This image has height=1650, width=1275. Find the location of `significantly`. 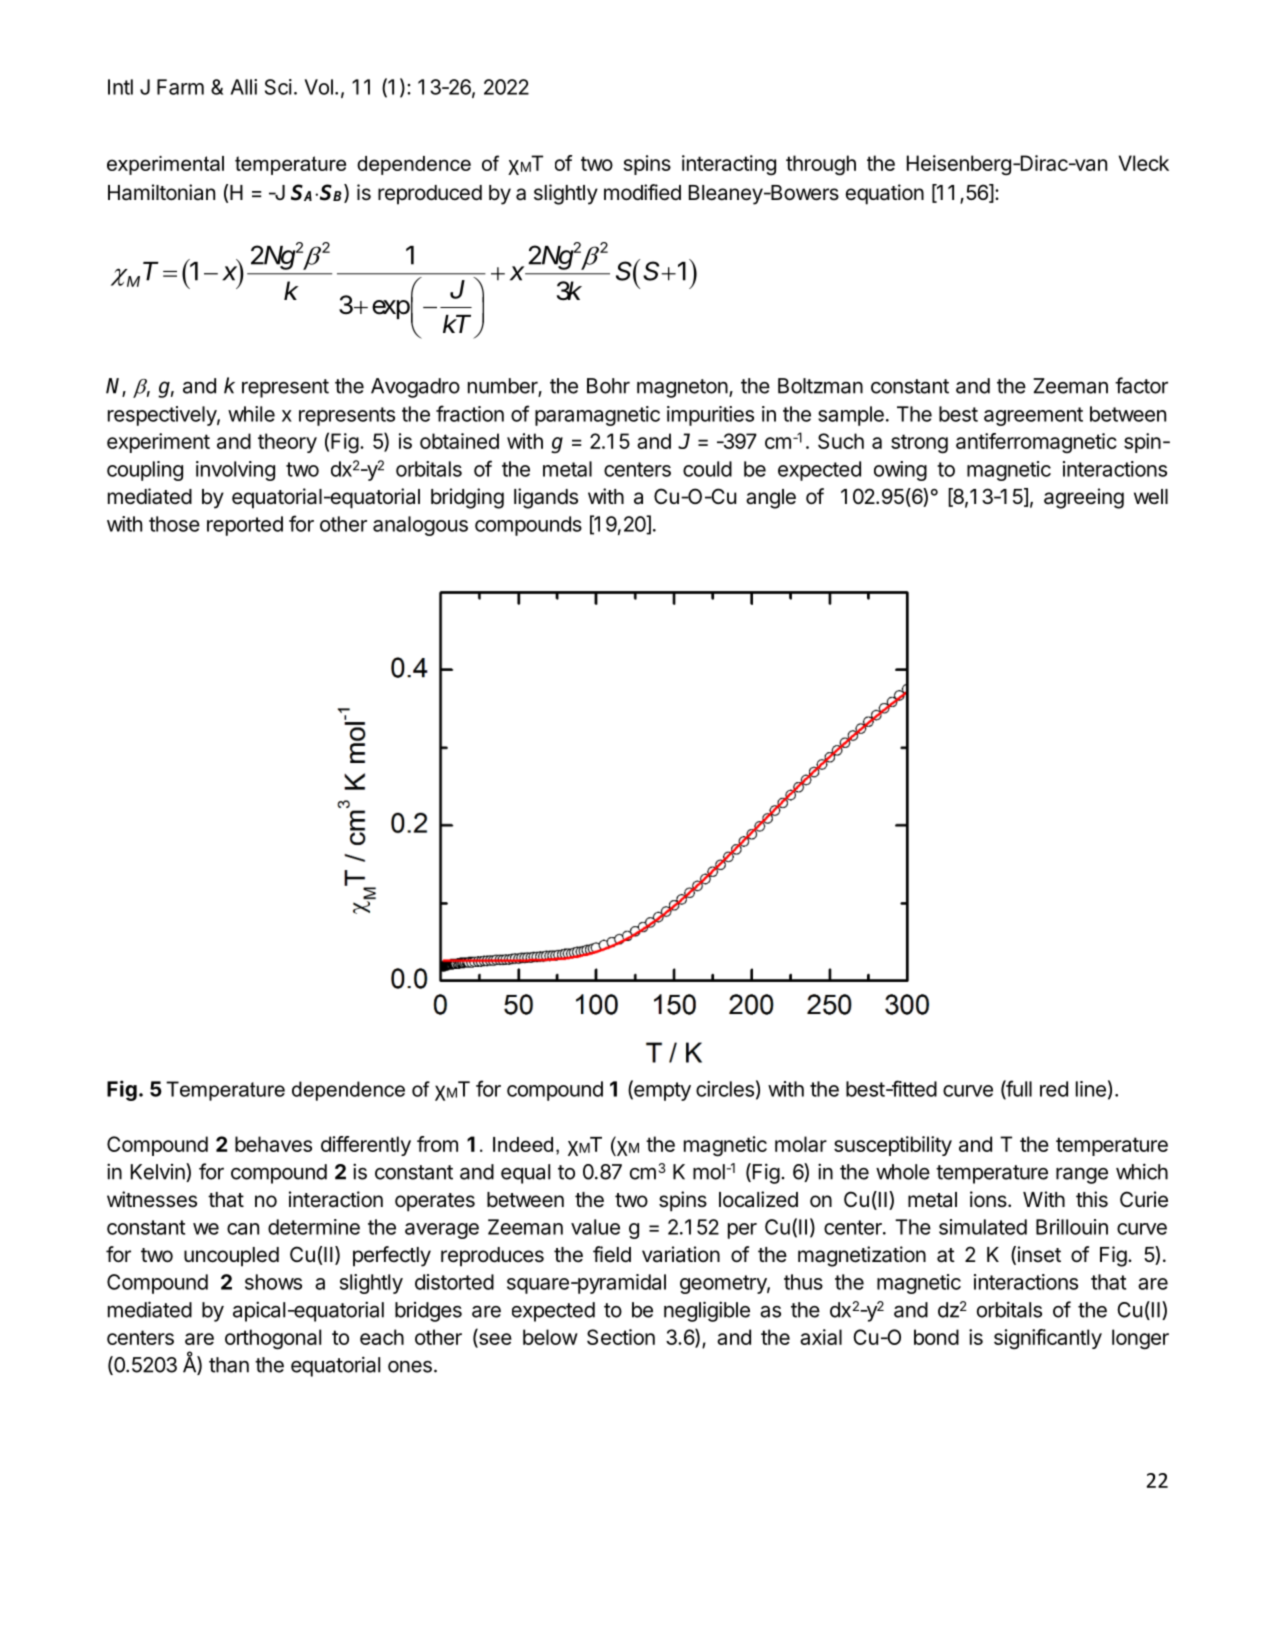

significantly is located at coordinates (1048, 1339).
